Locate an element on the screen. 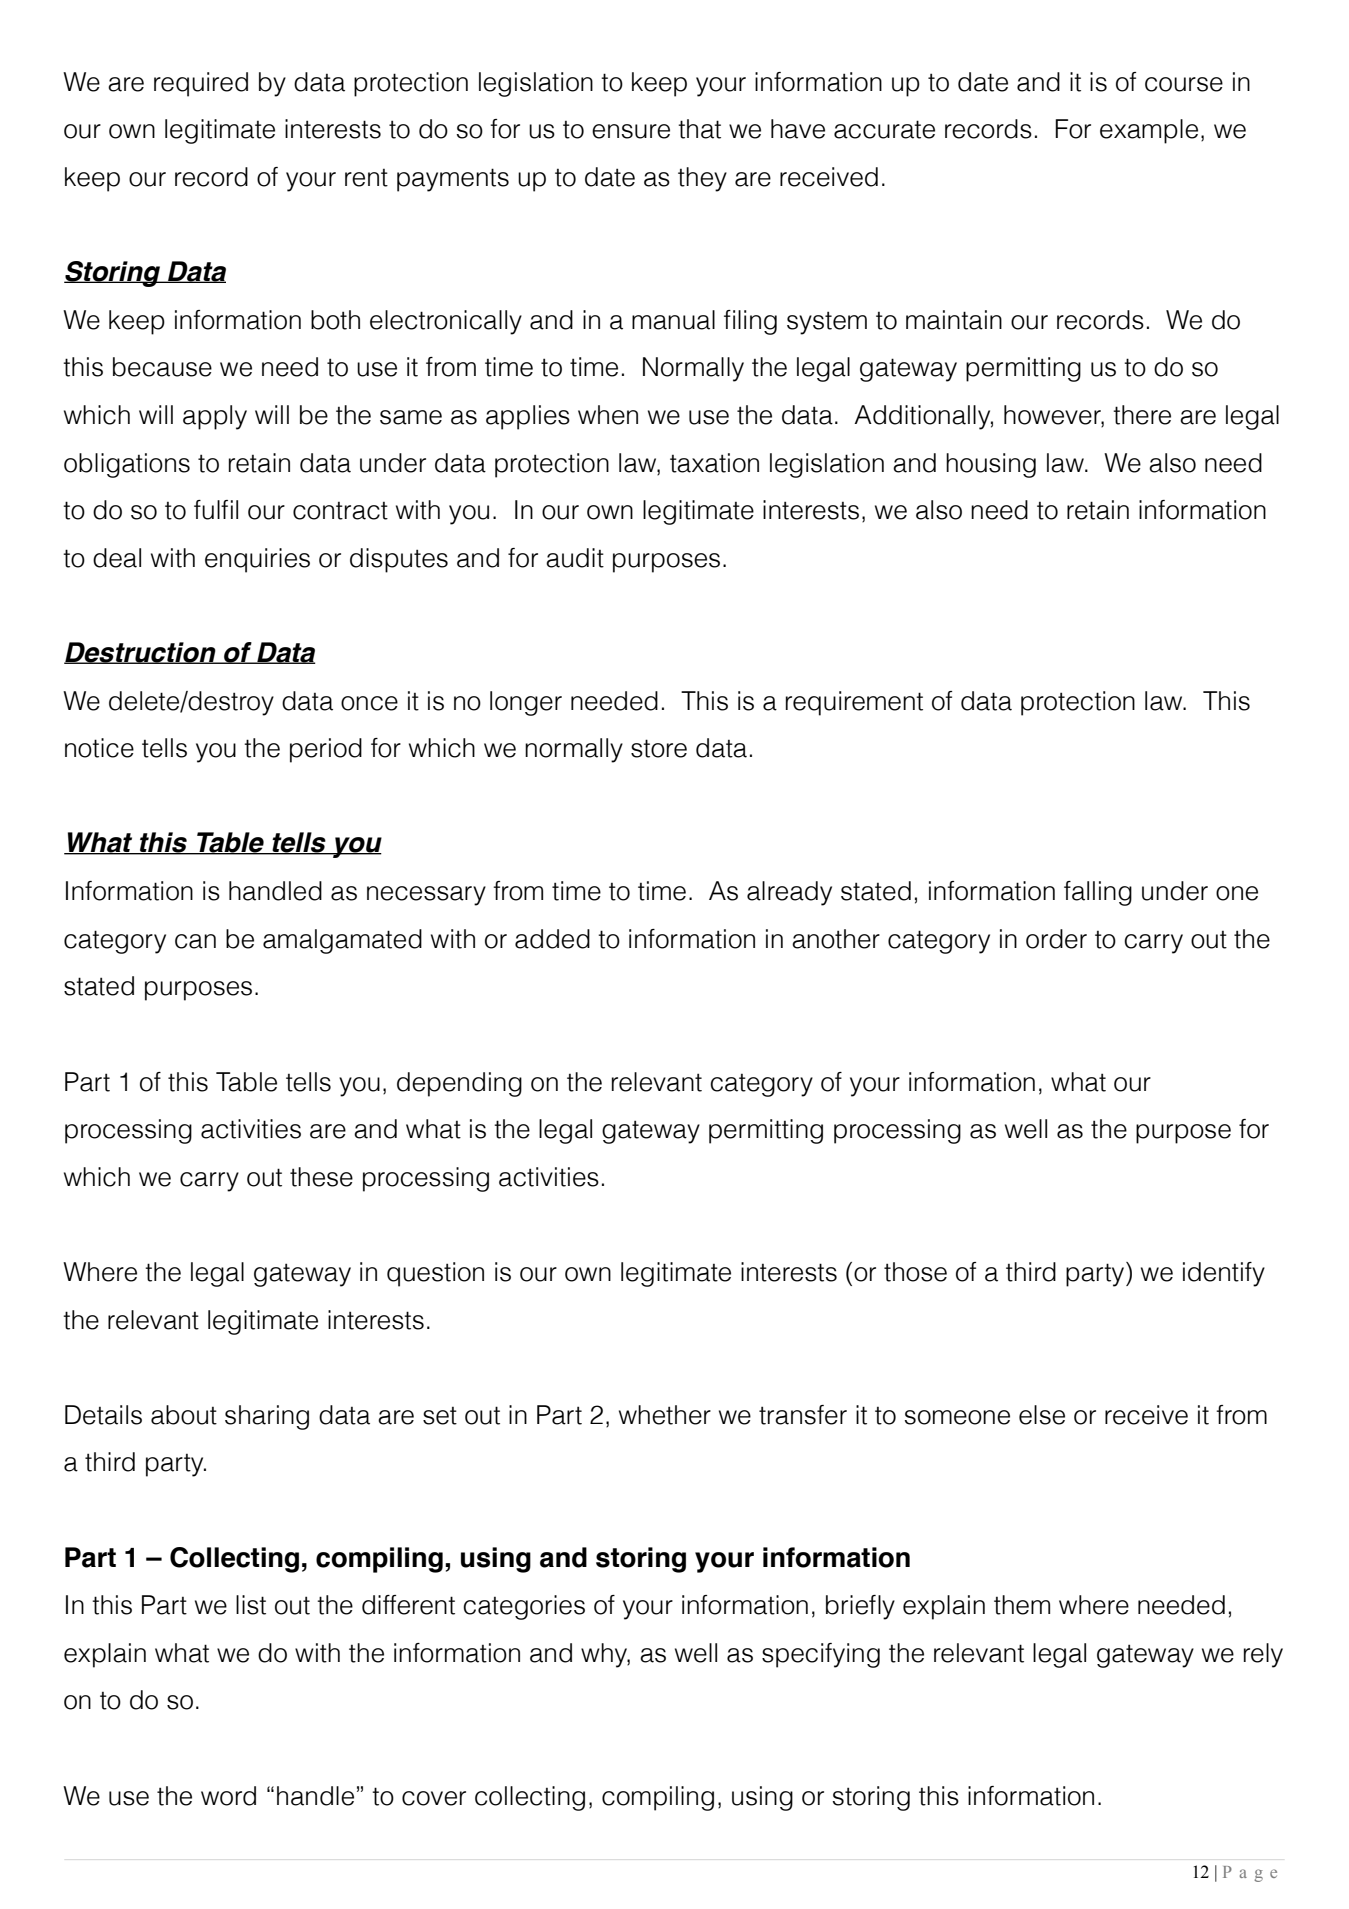 Image resolution: width=1349 pixels, height=1909 pixels. rely is located at coordinates (1263, 1655).
